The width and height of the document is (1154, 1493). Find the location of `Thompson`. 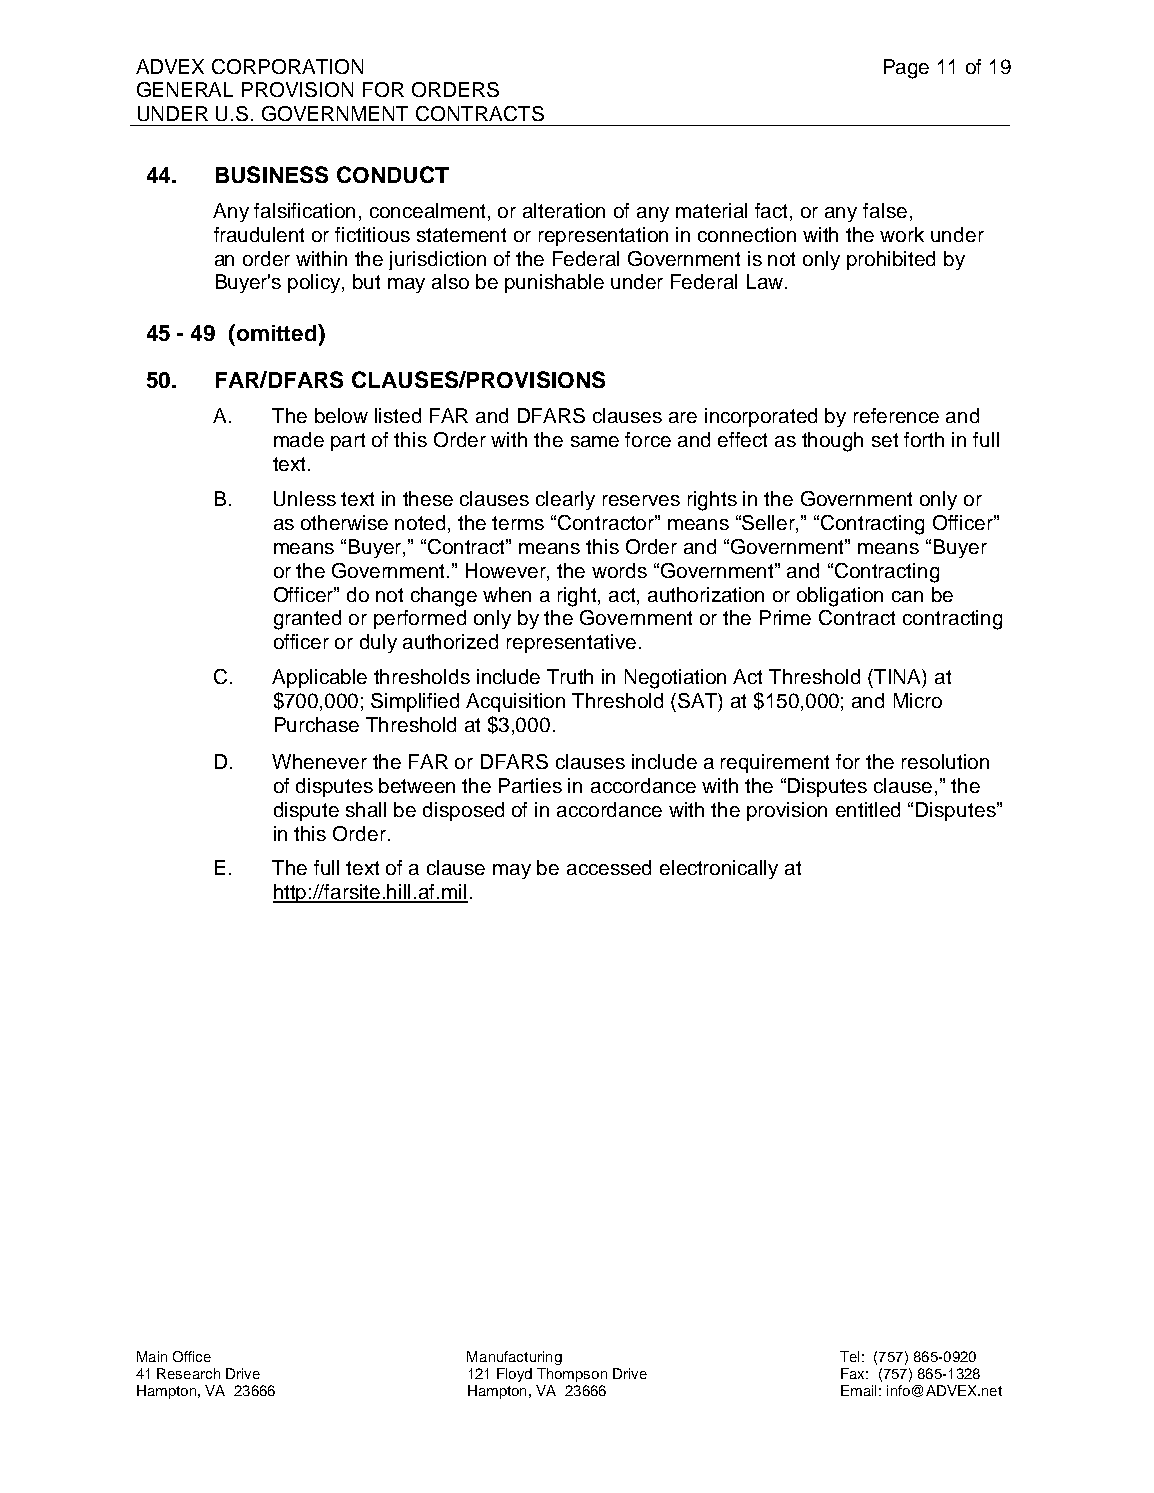

Thompson is located at coordinates (572, 1375).
